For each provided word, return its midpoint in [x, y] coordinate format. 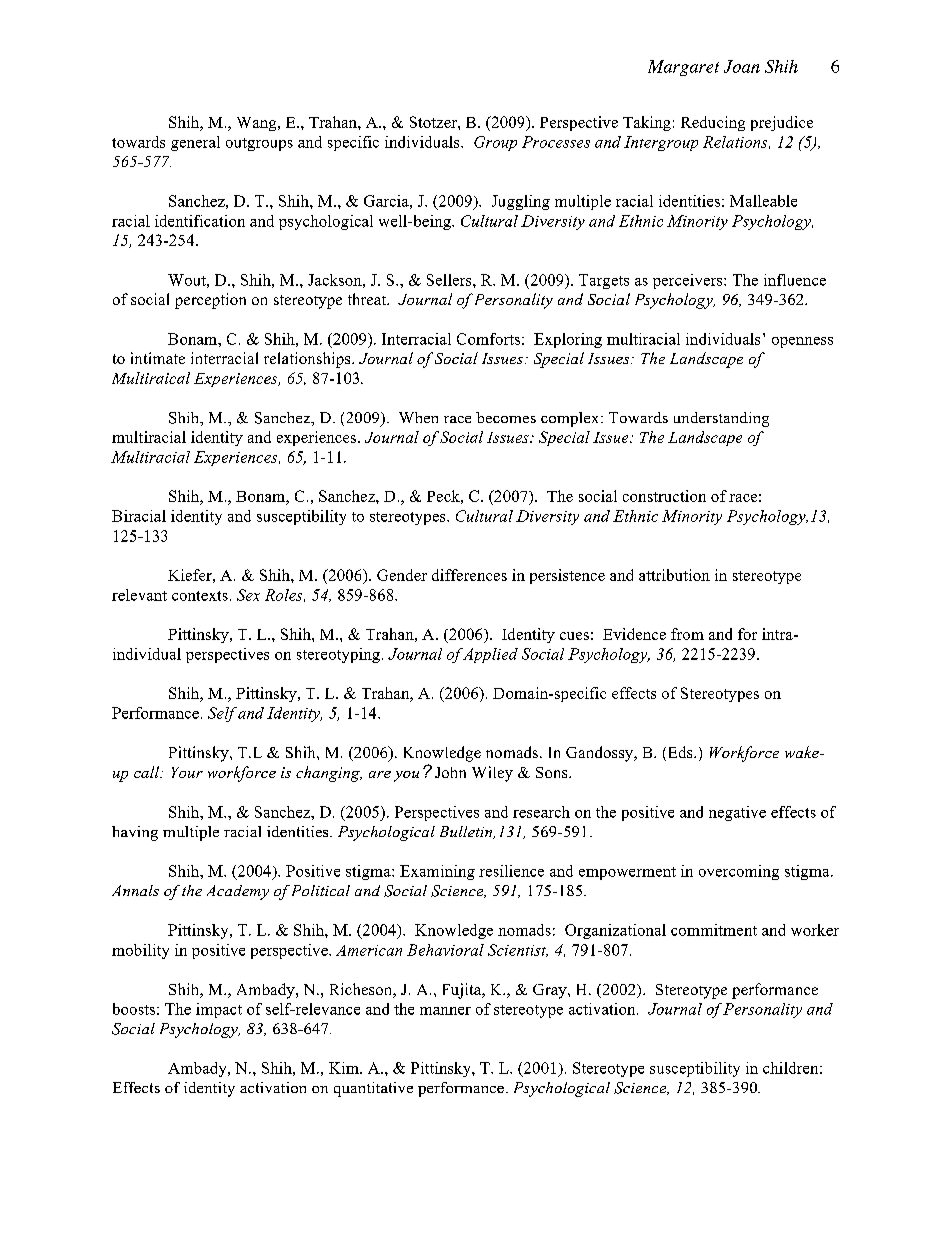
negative [737, 813]
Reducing [713, 123]
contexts [200, 596]
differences [469, 575]
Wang [258, 124]
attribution [674, 575]
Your [187, 772]
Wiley [492, 774]
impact [219, 1010]
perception [210, 301]
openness [802, 342]
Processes [556, 142]
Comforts [488, 339]
